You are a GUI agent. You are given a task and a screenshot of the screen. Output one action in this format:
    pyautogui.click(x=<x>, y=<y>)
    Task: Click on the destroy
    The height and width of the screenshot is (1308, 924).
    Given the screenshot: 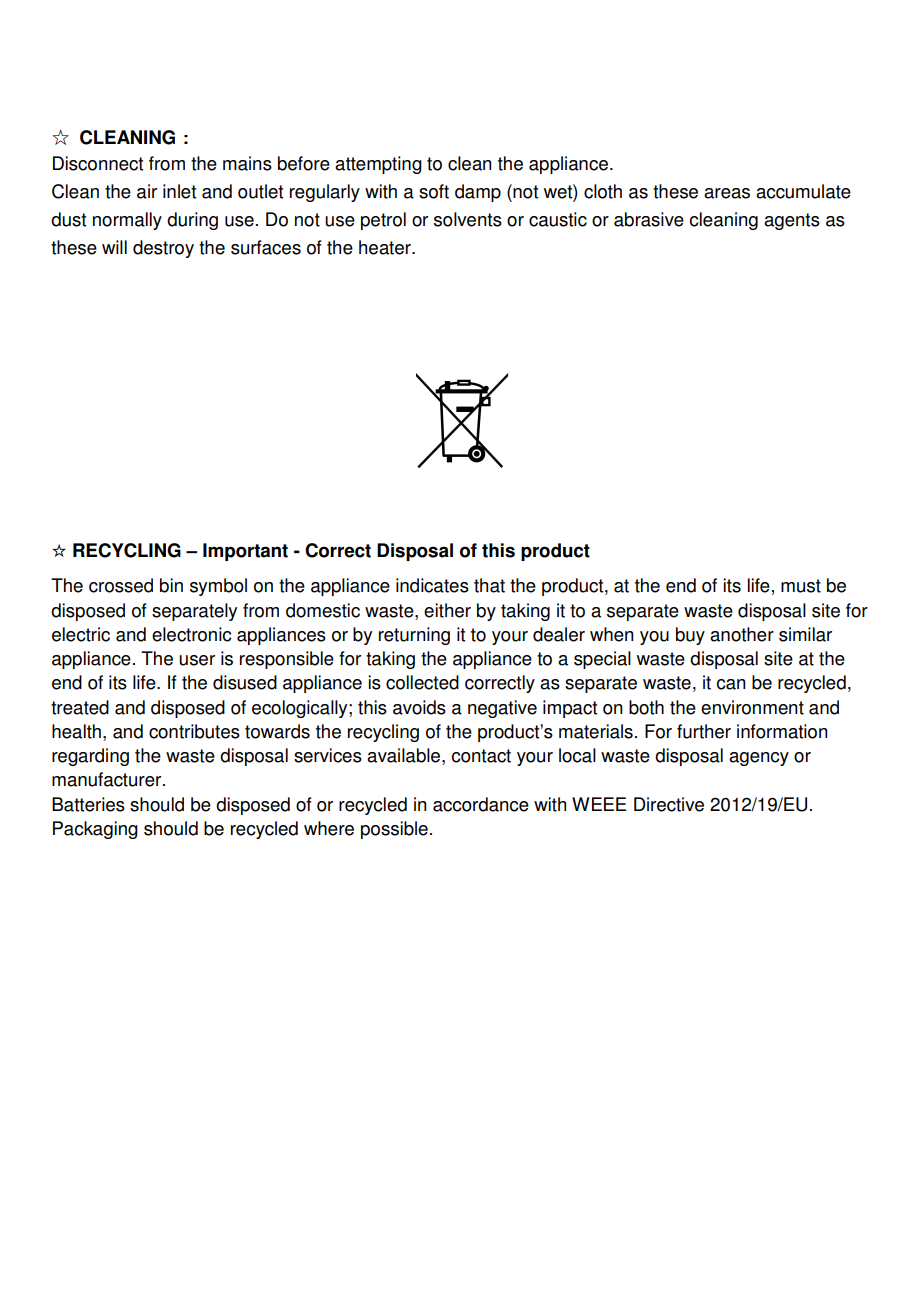 What is the action you would take?
    pyautogui.click(x=163, y=249)
